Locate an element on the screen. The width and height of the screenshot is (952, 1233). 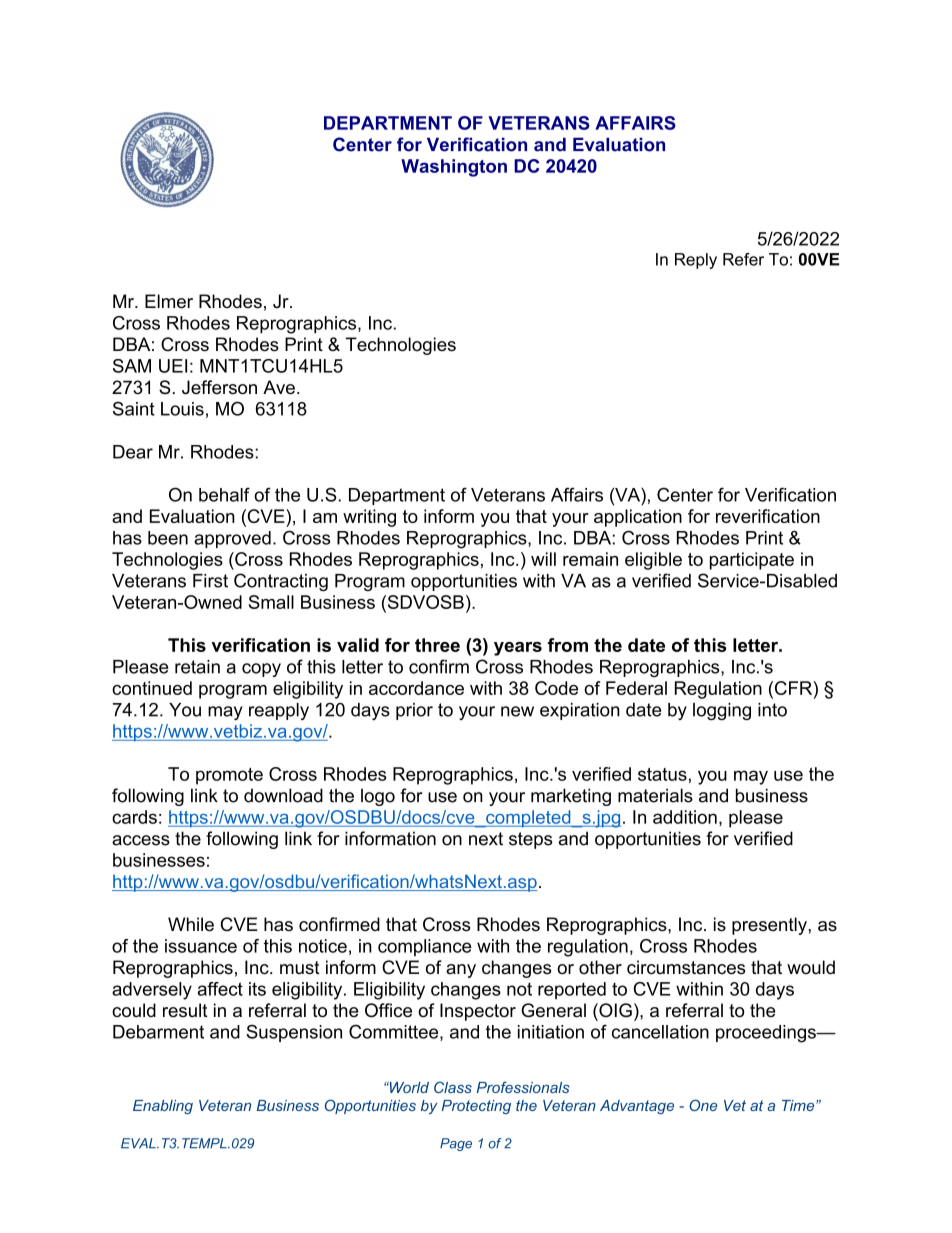
Elmer is located at coordinates (169, 301).
